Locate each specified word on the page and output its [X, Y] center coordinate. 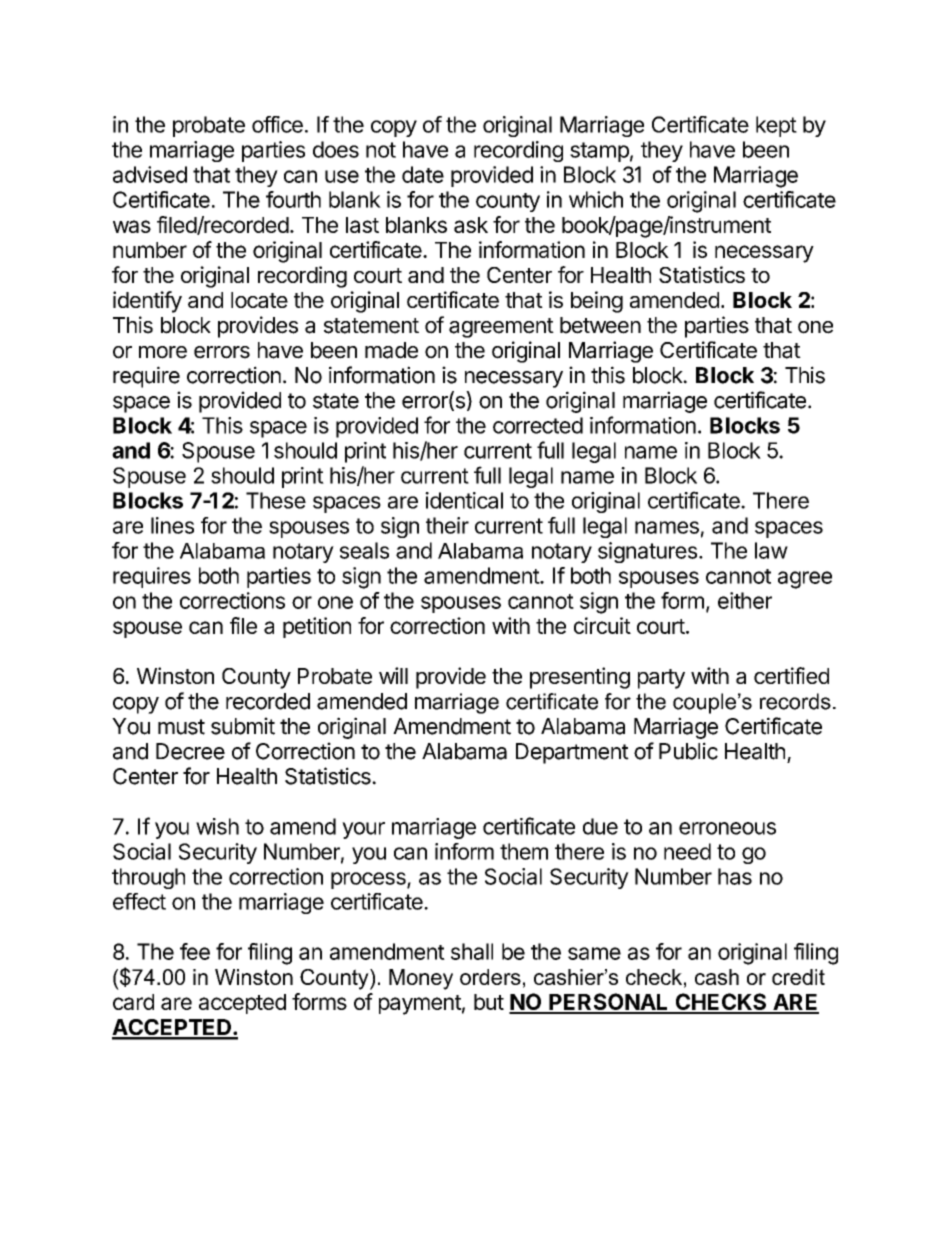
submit [243, 726]
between [600, 325]
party [661, 679]
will [393, 675]
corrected [538, 425]
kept [776, 126]
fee [195, 951]
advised [150, 174]
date [423, 174]
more [163, 352]
